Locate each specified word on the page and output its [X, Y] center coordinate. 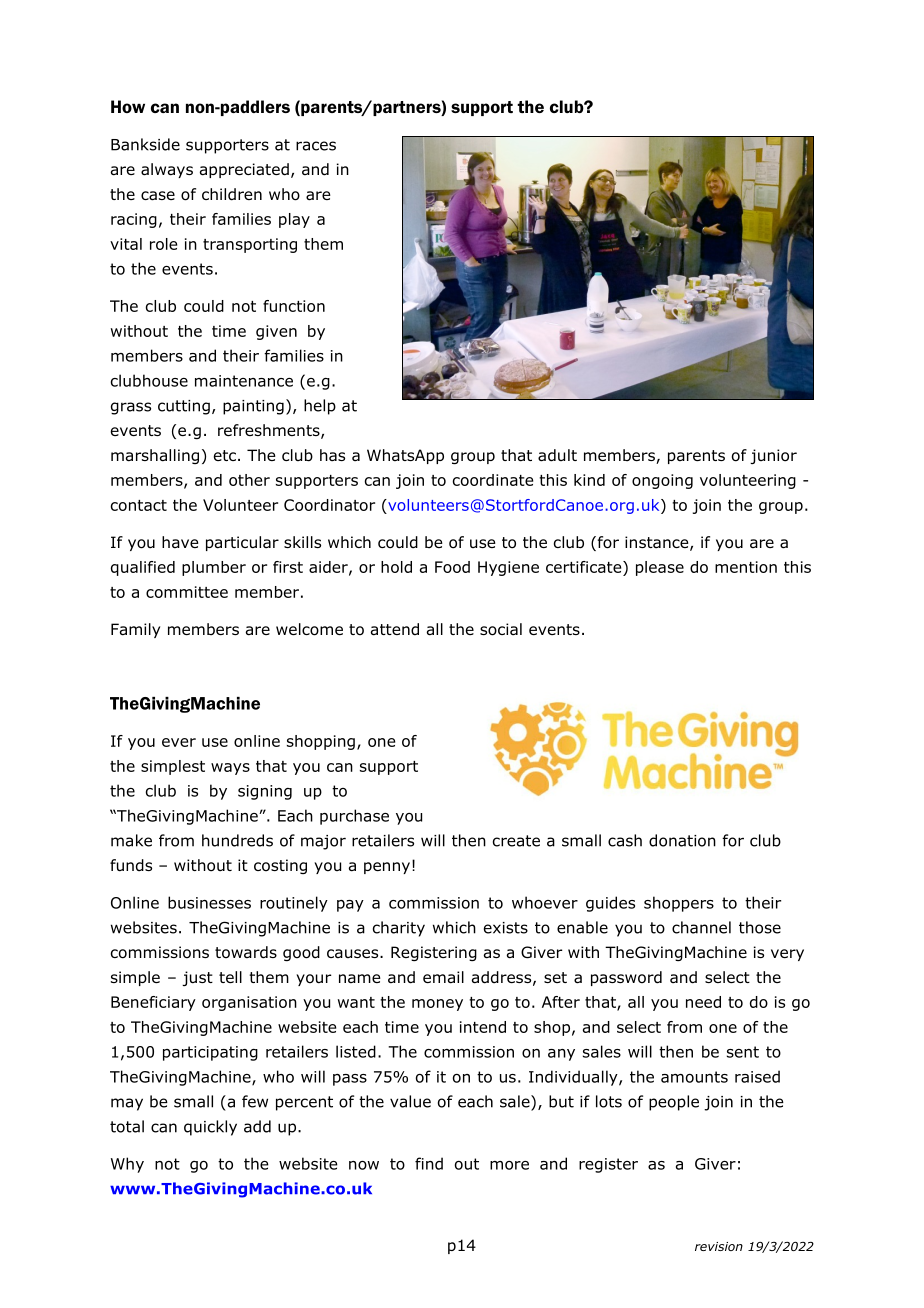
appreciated [244, 170]
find [429, 1163]
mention [746, 567]
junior [773, 456]
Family [135, 630]
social [501, 629]
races [316, 146]
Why [127, 1165]
